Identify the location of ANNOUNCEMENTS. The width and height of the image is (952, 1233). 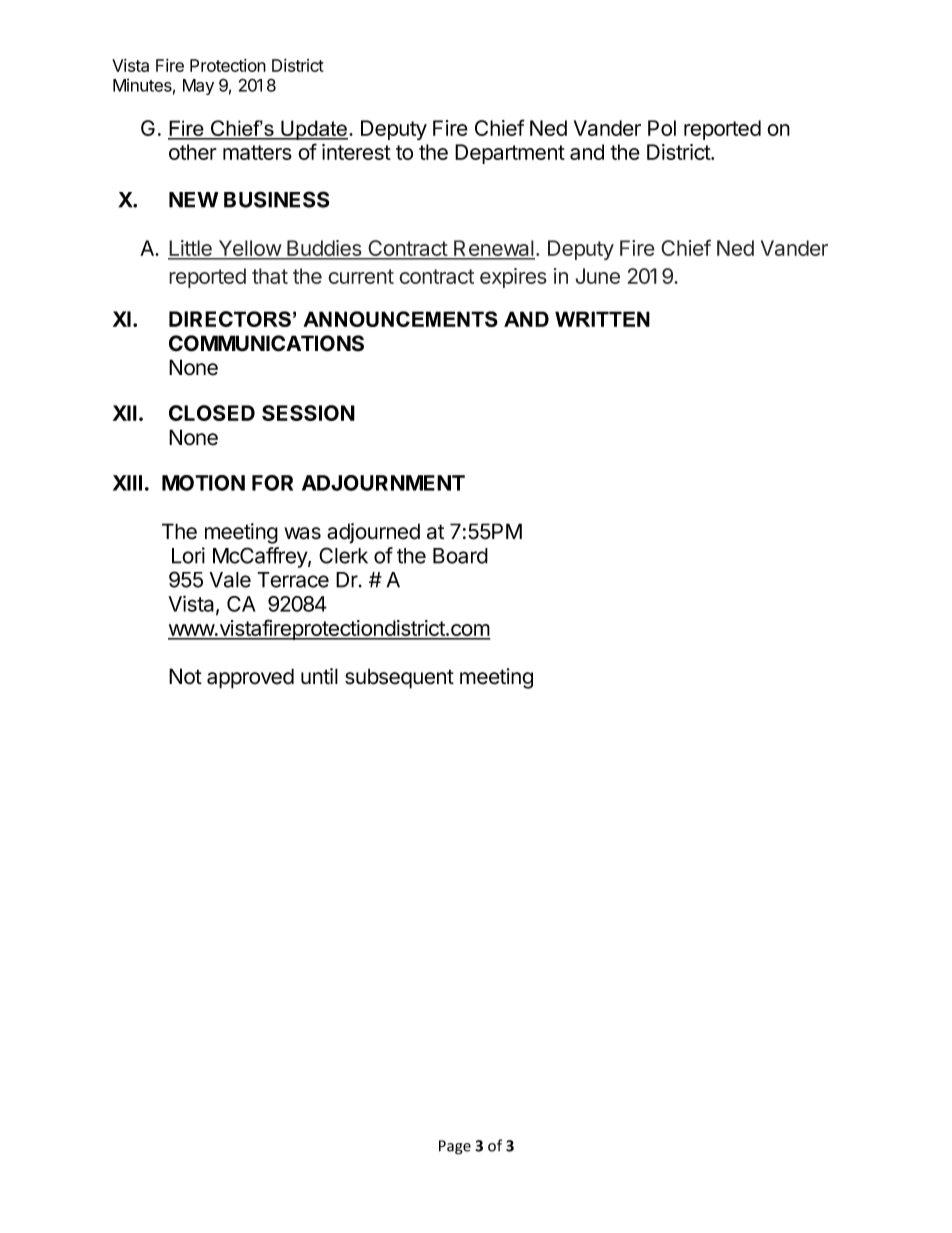
(400, 319).
